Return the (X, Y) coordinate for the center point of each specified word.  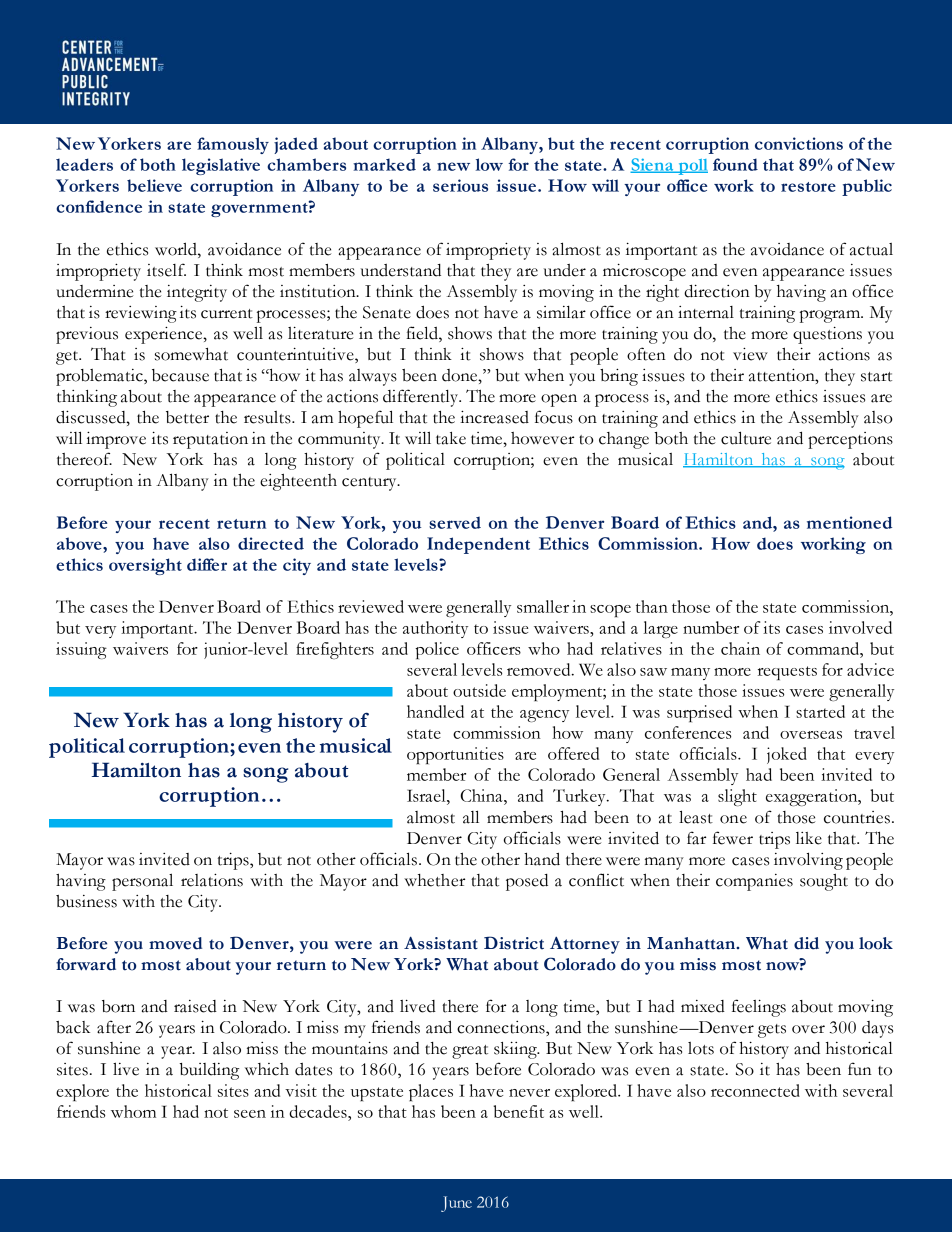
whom (133, 1111)
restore (808, 187)
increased (494, 417)
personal (142, 882)
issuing (81, 650)
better (187, 417)
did (806, 943)
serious (460, 185)
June (456, 1204)
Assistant (441, 943)
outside (479, 690)
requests (787, 673)
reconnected (755, 1090)
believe (154, 185)
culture (746, 438)
